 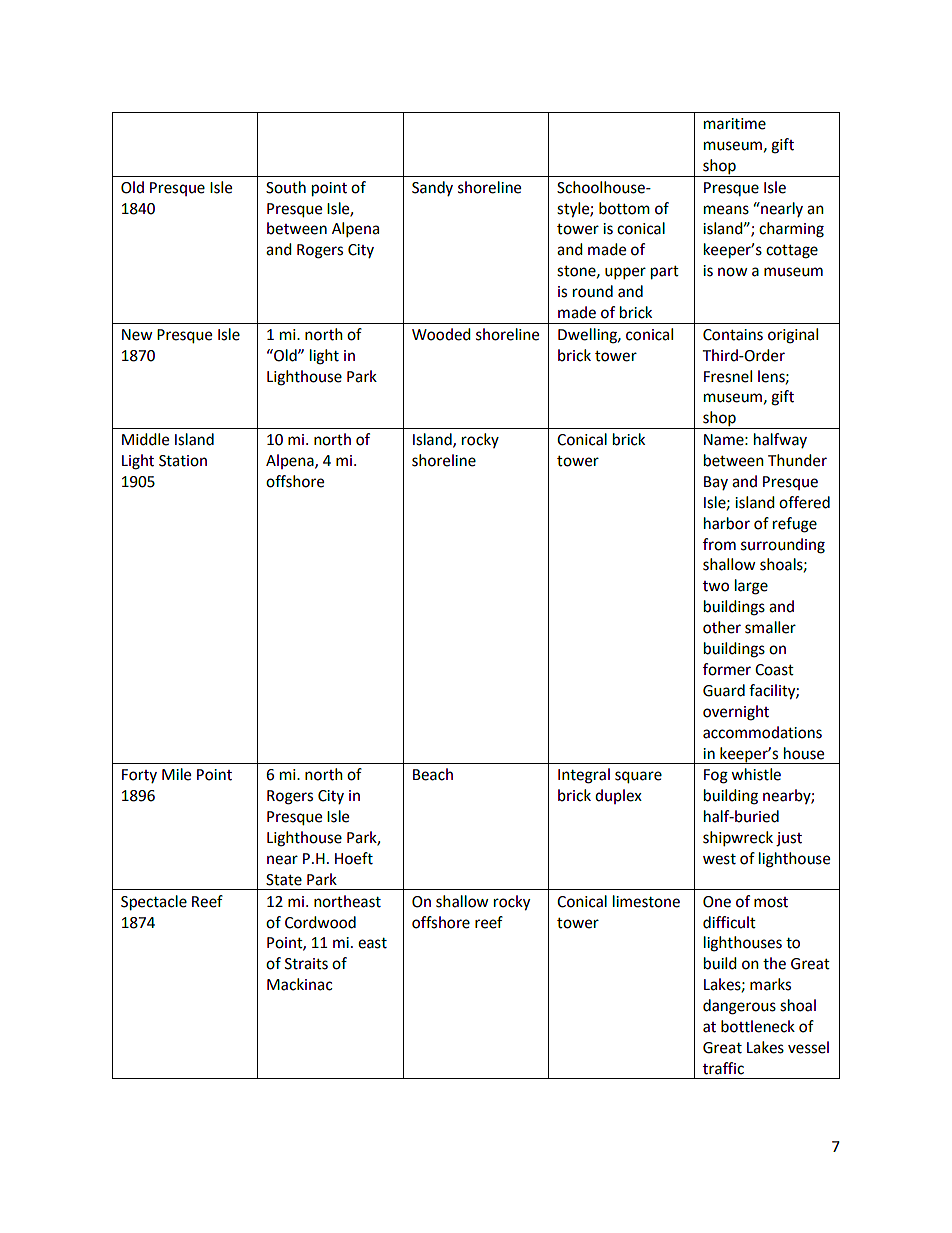 What do you see at coordinates (735, 124) in the screenshot?
I see `maritime` at bounding box center [735, 124].
